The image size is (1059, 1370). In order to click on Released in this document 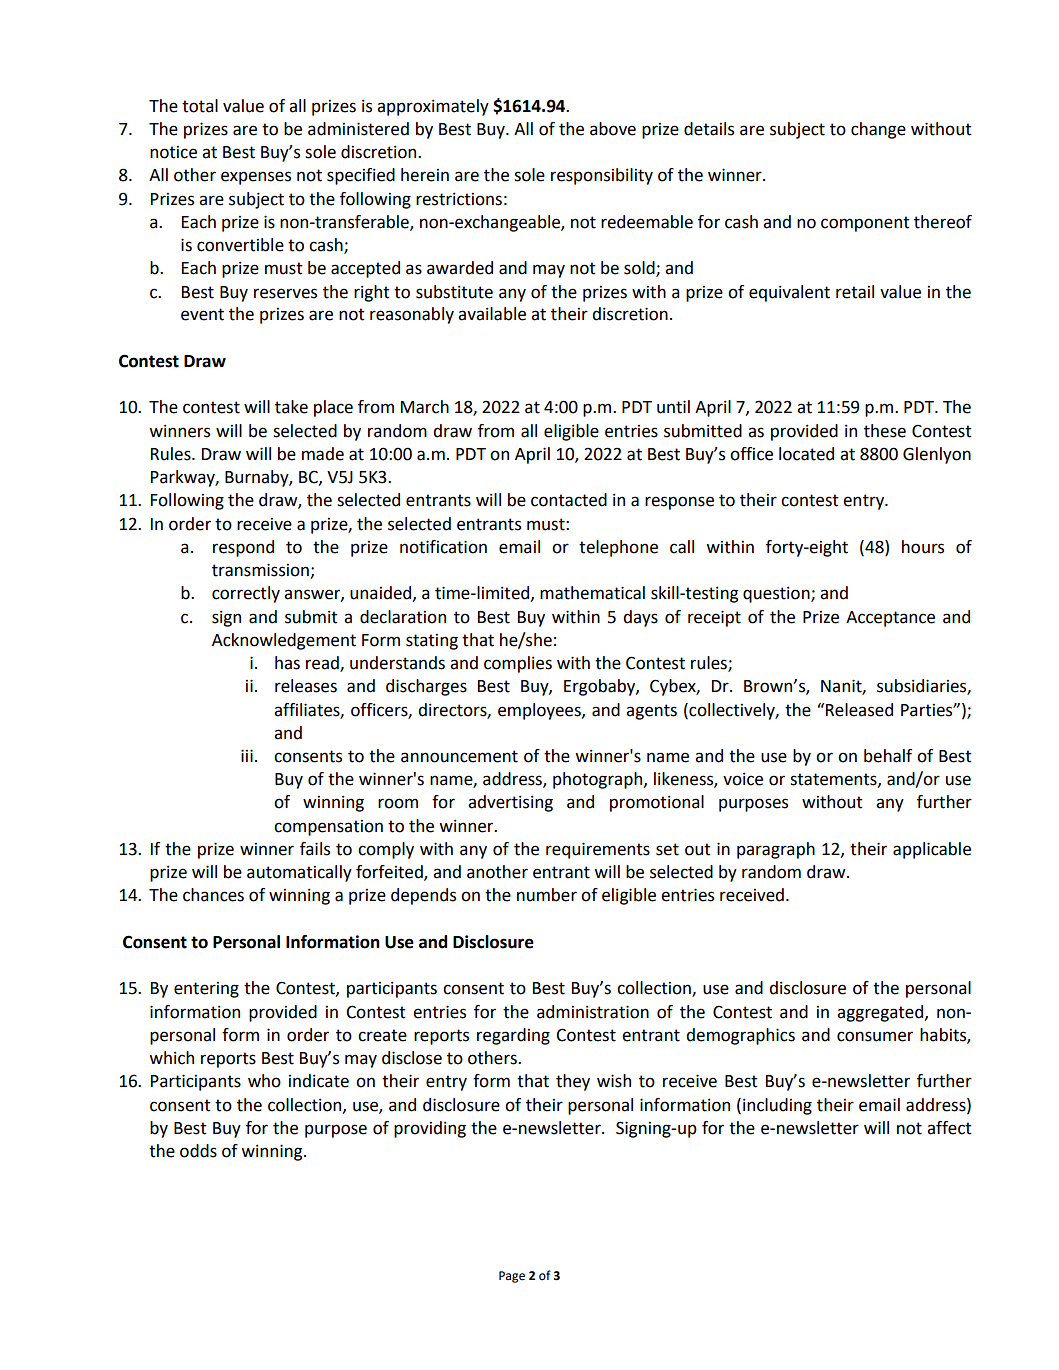, I will do `click(859, 710)`.
